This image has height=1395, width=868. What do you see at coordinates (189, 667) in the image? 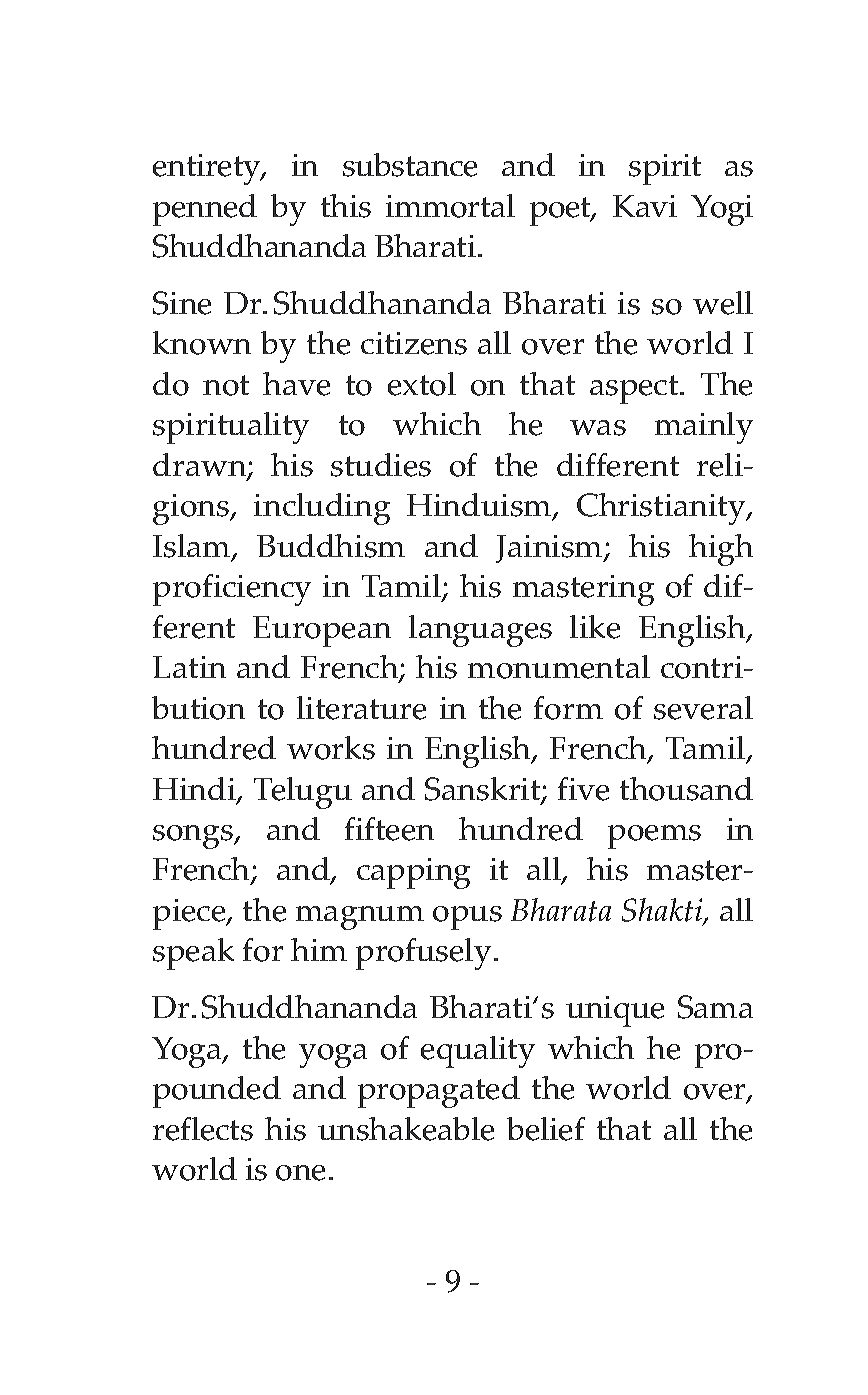
I see `Latin` at bounding box center [189, 667].
